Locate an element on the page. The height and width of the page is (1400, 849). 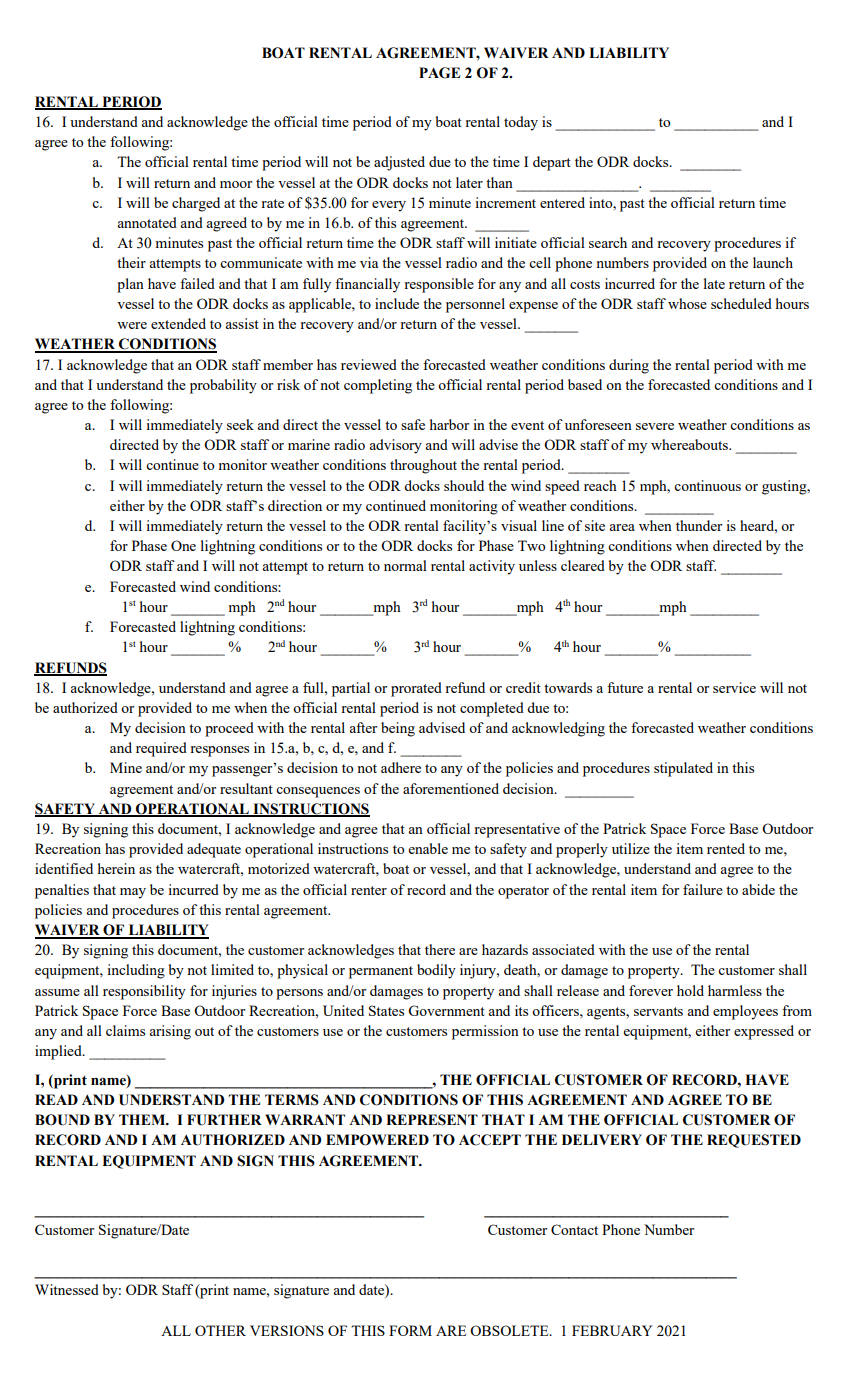
may is located at coordinates (133, 893).
